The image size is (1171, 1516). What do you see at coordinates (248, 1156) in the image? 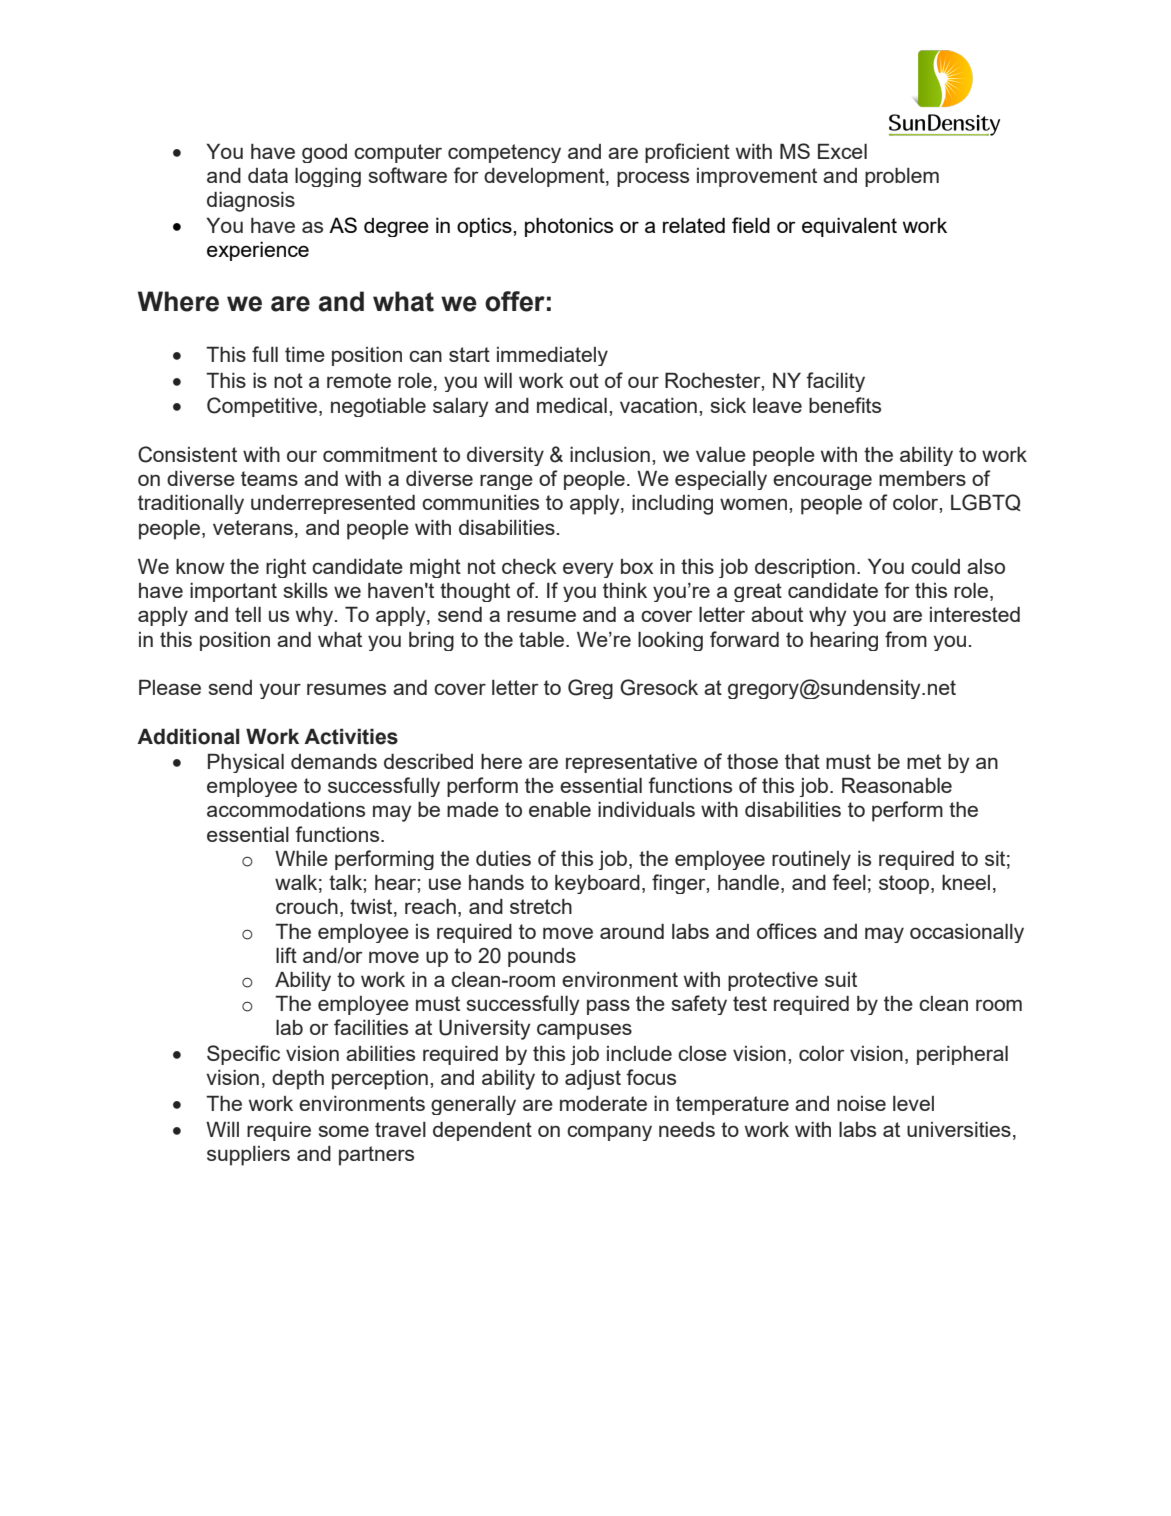
I see `suppliers` at bounding box center [248, 1156].
